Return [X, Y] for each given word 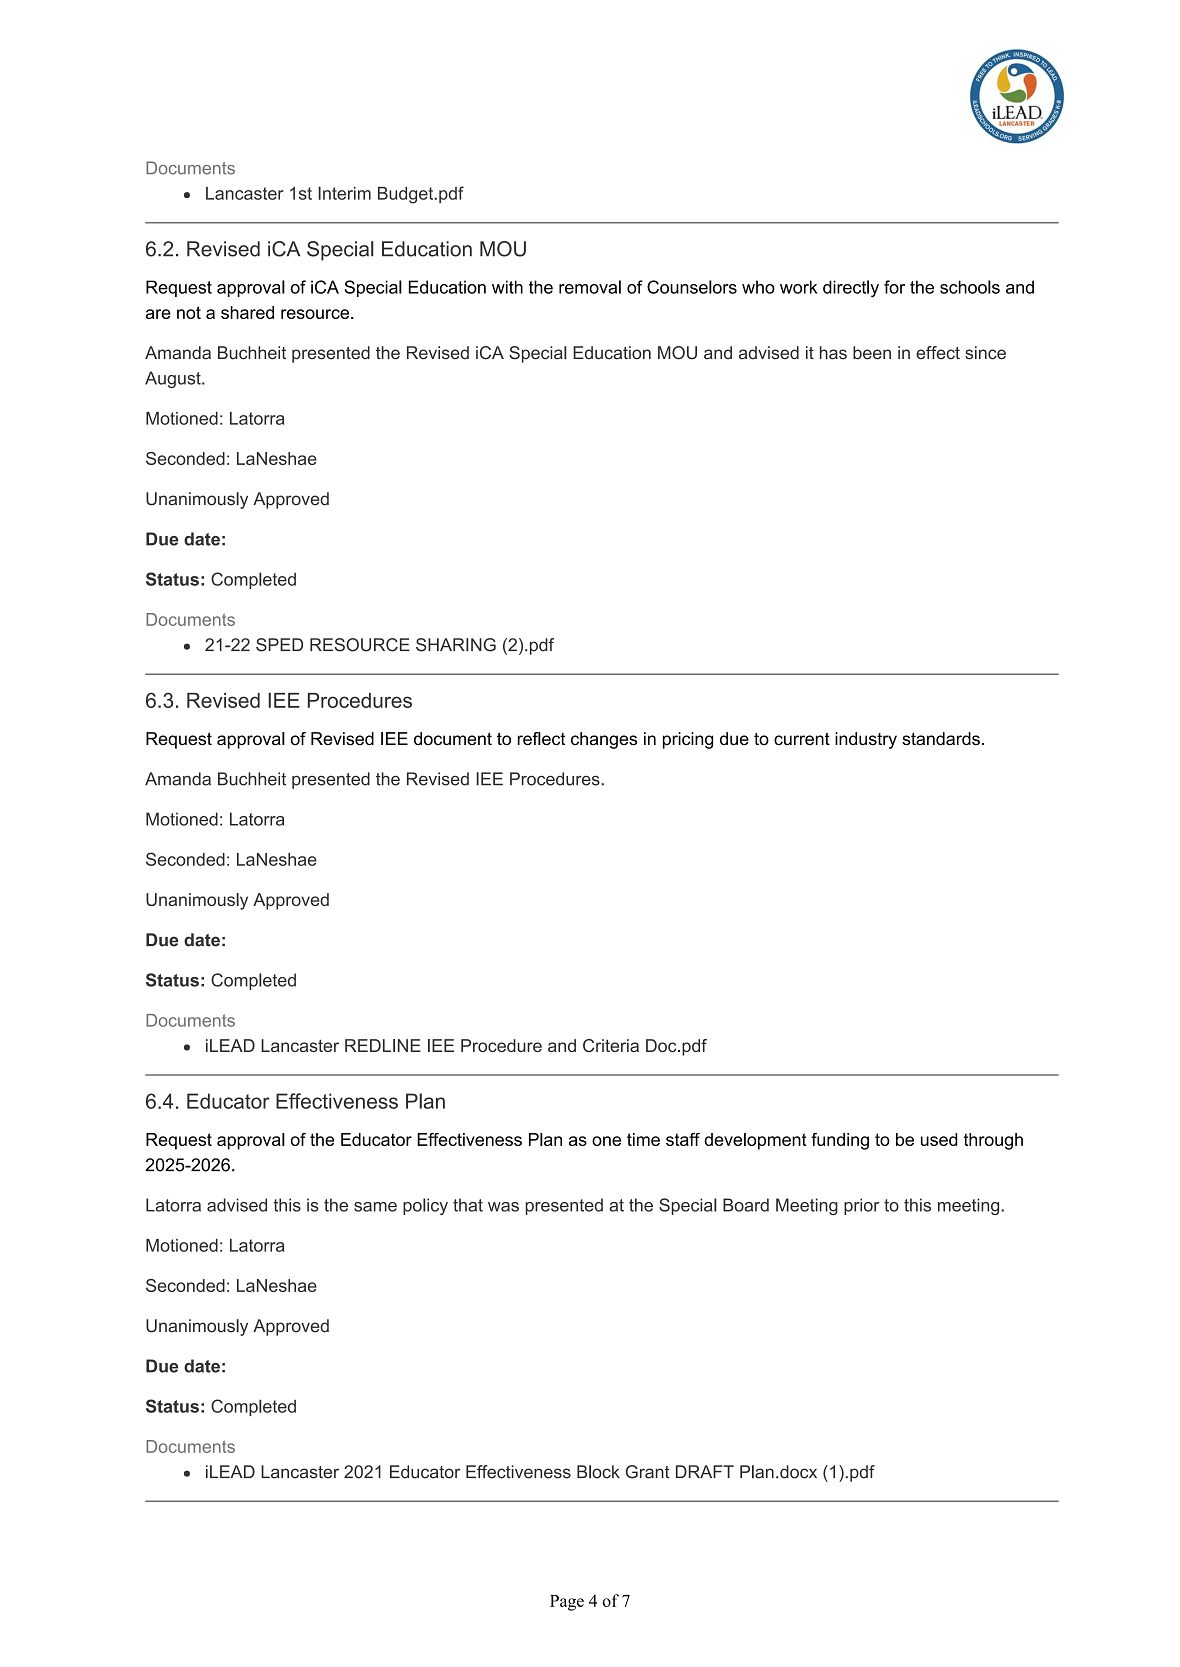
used [939, 1139]
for [894, 287]
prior [862, 1206]
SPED [279, 645]
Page [567, 1603]
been [872, 353]
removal [590, 287]
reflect [541, 739]
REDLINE [383, 1045]
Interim [344, 193]
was [503, 1207]
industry [866, 740]
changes [604, 740]
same [375, 1207]
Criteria [611, 1045]
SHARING [456, 645]
